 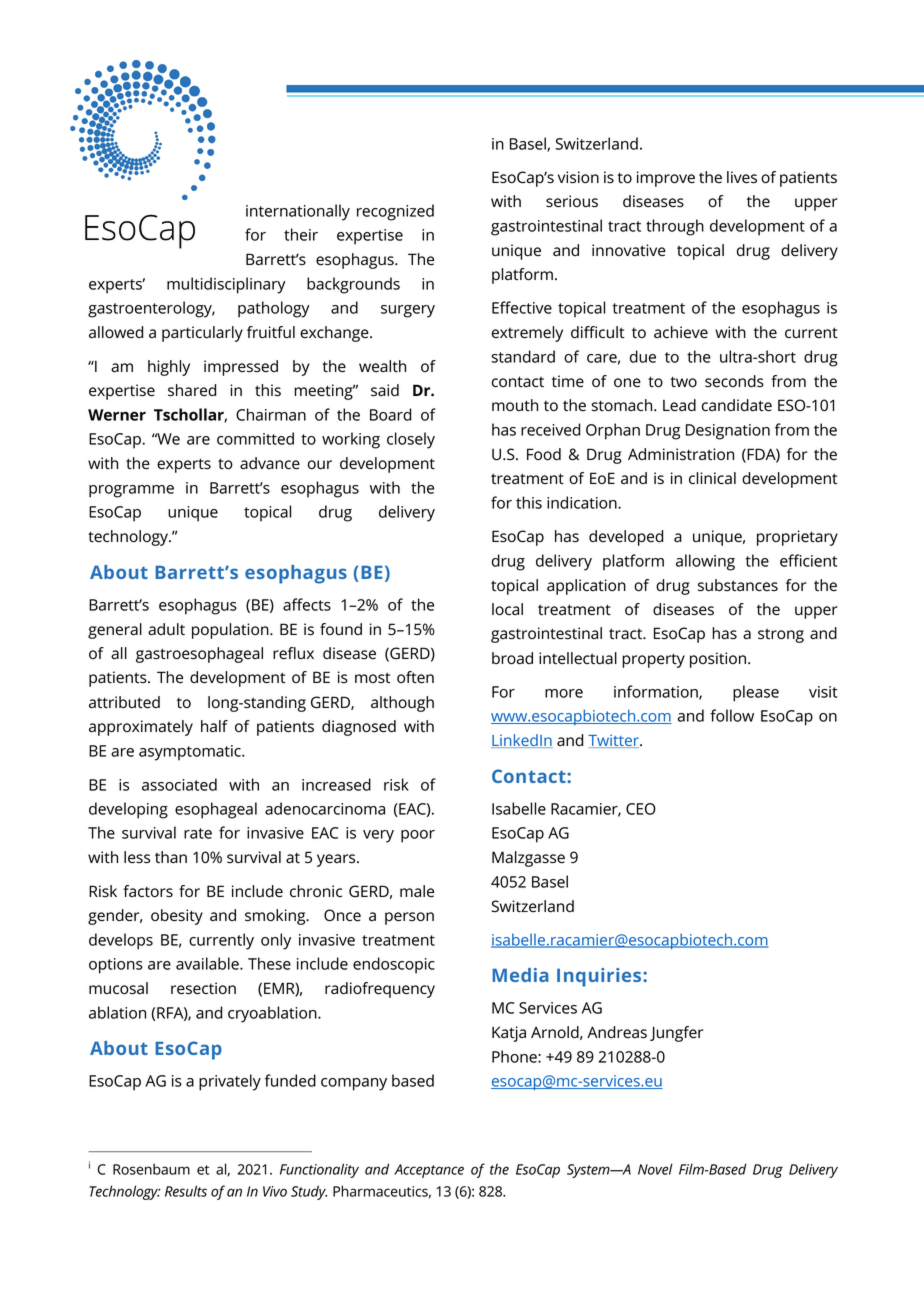 What do you see at coordinates (186, 1191) in the screenshot?
I see `Results` at bounding box center [186, 1191].
